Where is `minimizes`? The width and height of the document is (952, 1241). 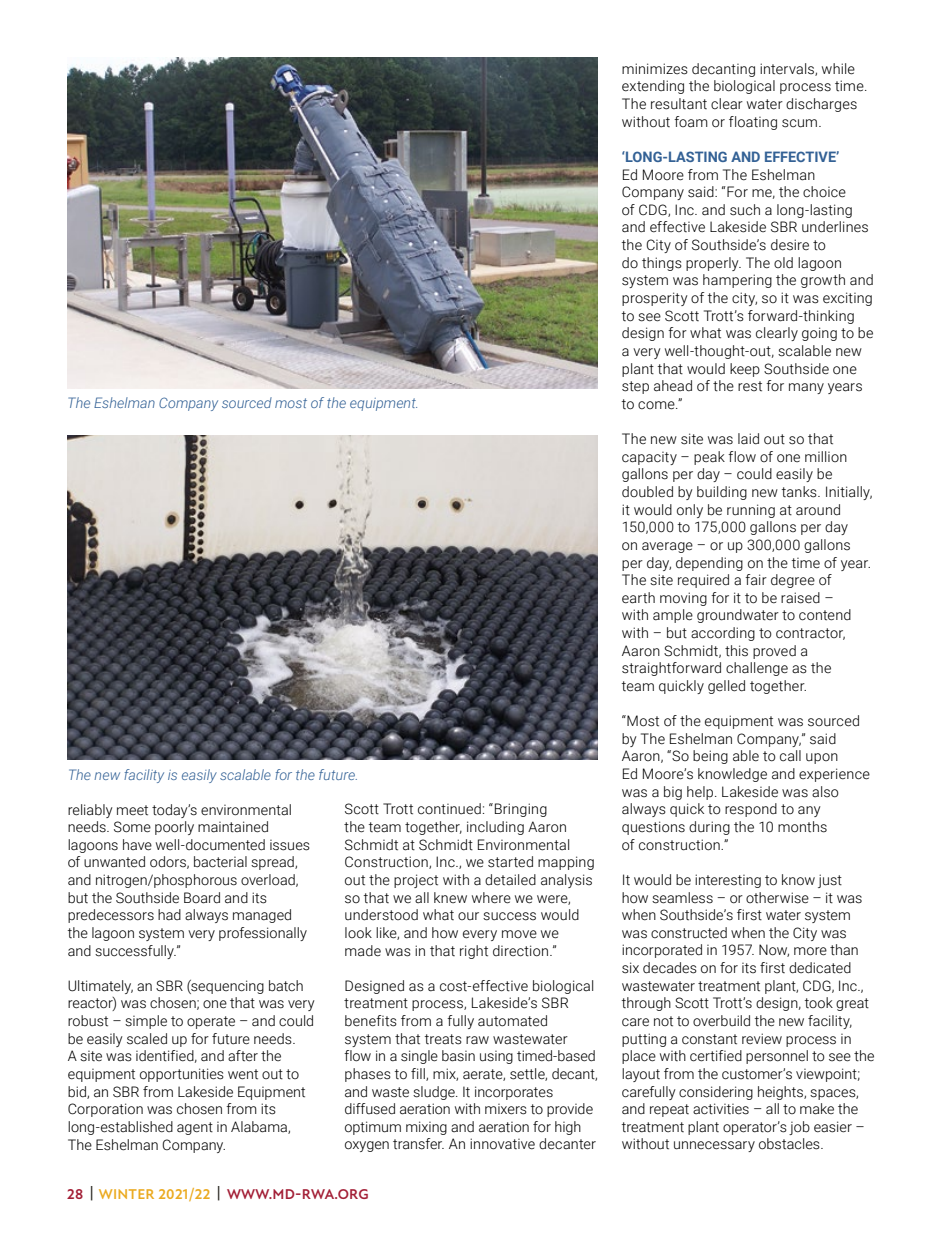
minimizes is located at coordinates (655, 69).
